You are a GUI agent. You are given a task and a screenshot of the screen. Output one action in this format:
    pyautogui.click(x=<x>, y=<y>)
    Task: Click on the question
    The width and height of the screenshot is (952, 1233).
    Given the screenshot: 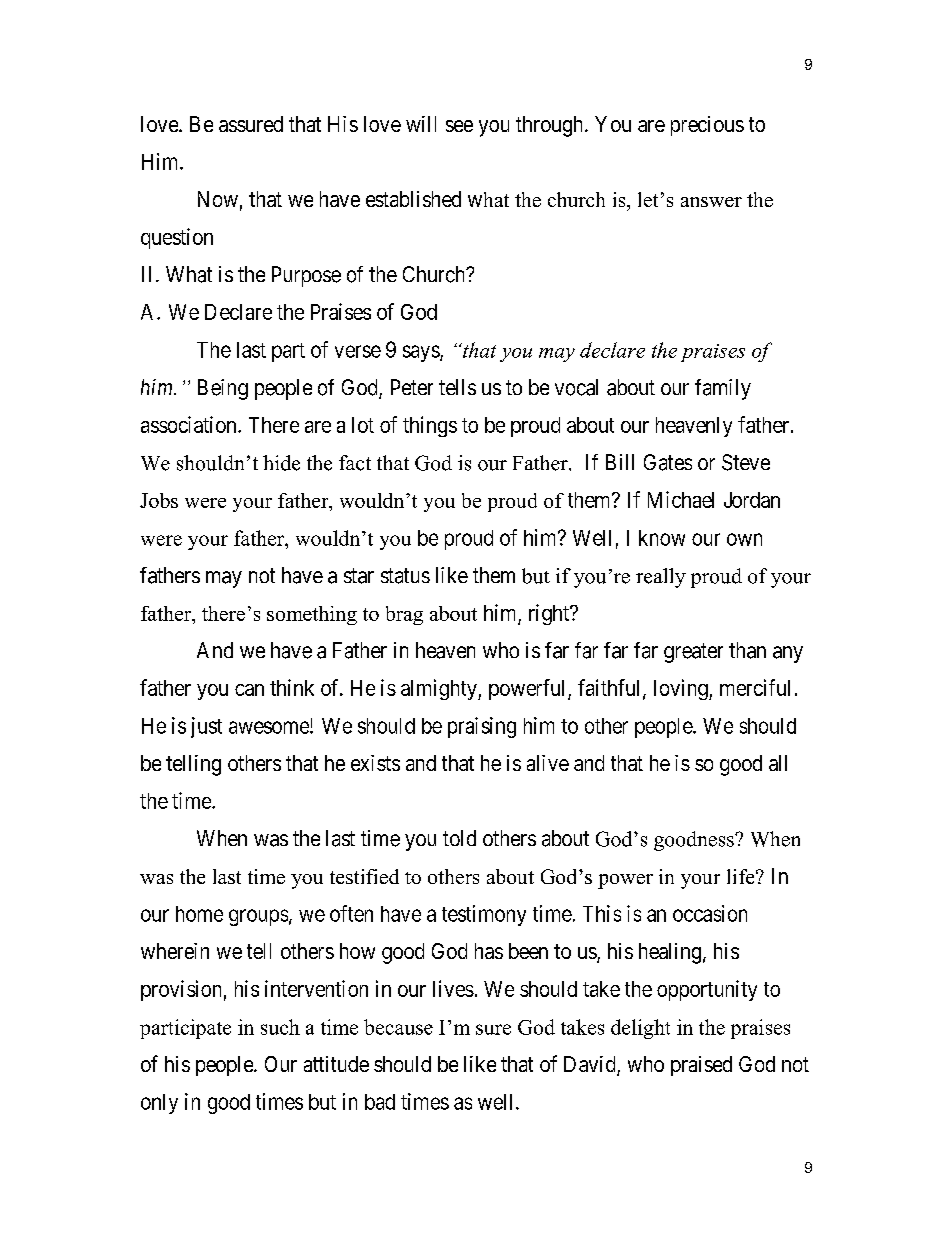 What is the action you would take?
    pyautogui.click(x=177, y=238)
